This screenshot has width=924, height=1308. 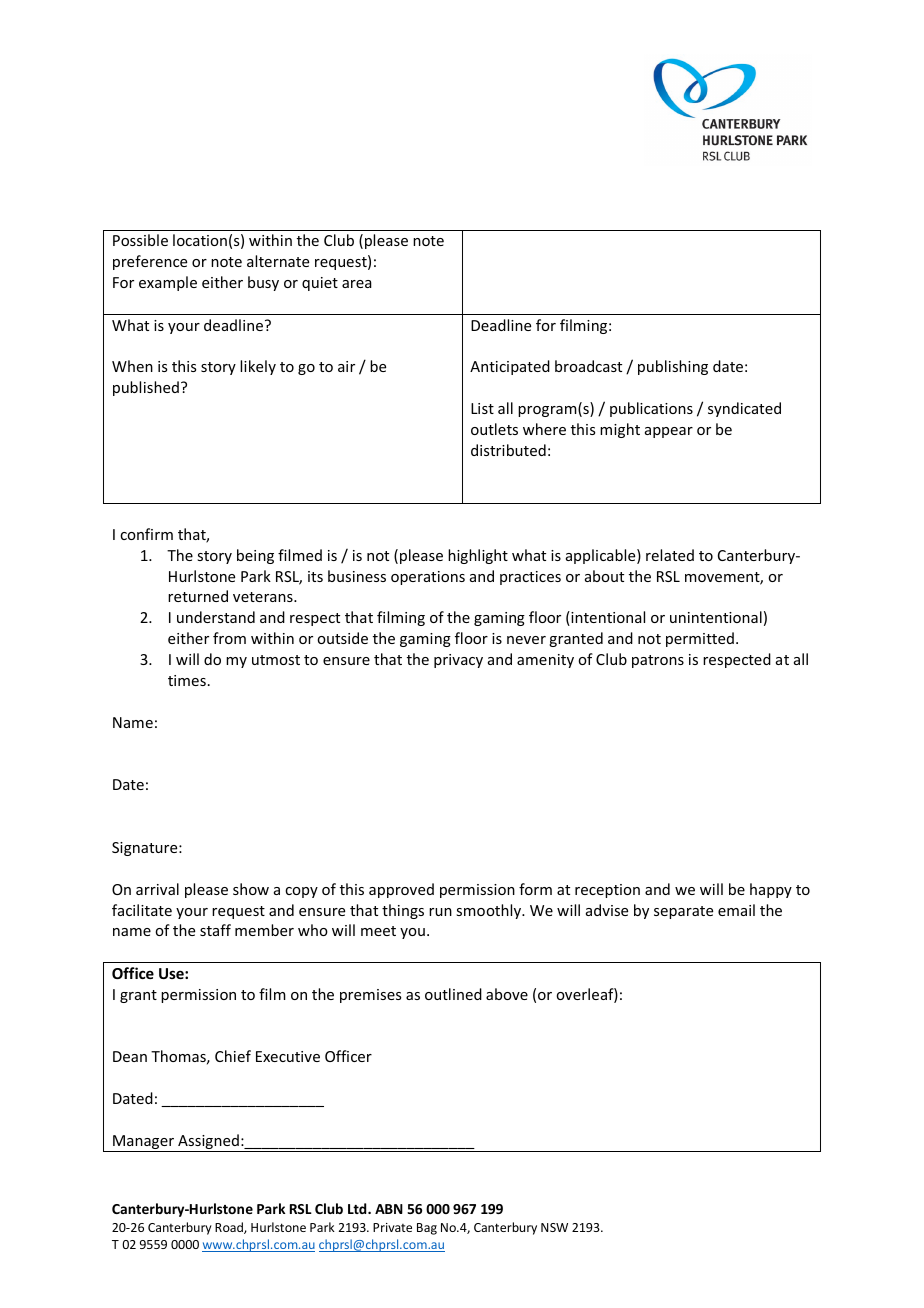 I want to click on staff, so click(x=215, y=930).
